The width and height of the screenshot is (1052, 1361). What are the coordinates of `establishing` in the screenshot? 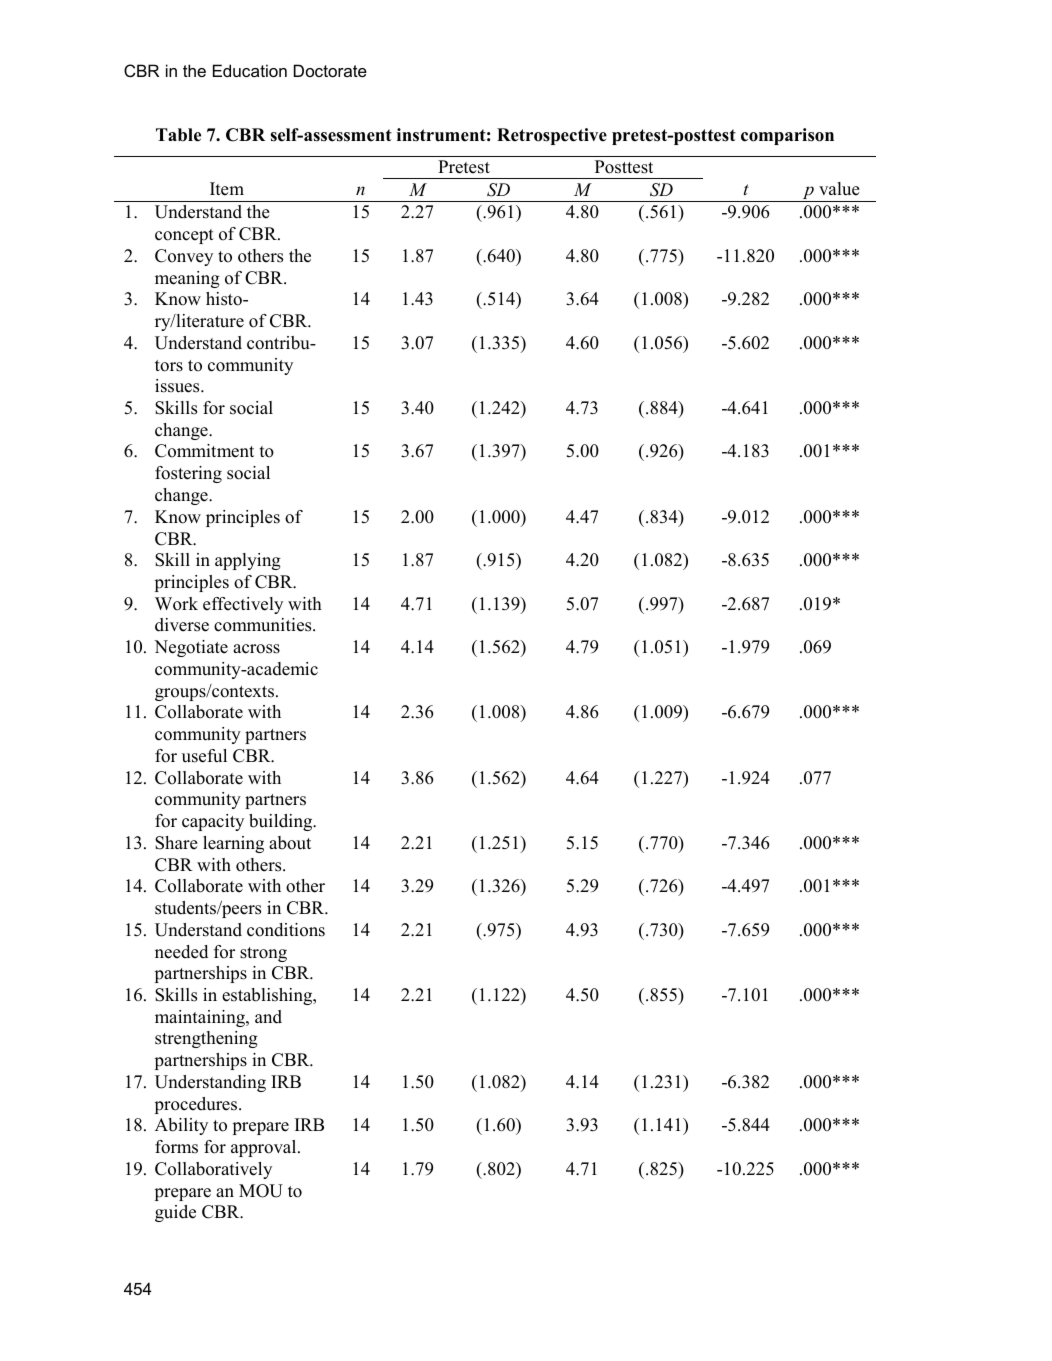 It's located at (268, 996).
